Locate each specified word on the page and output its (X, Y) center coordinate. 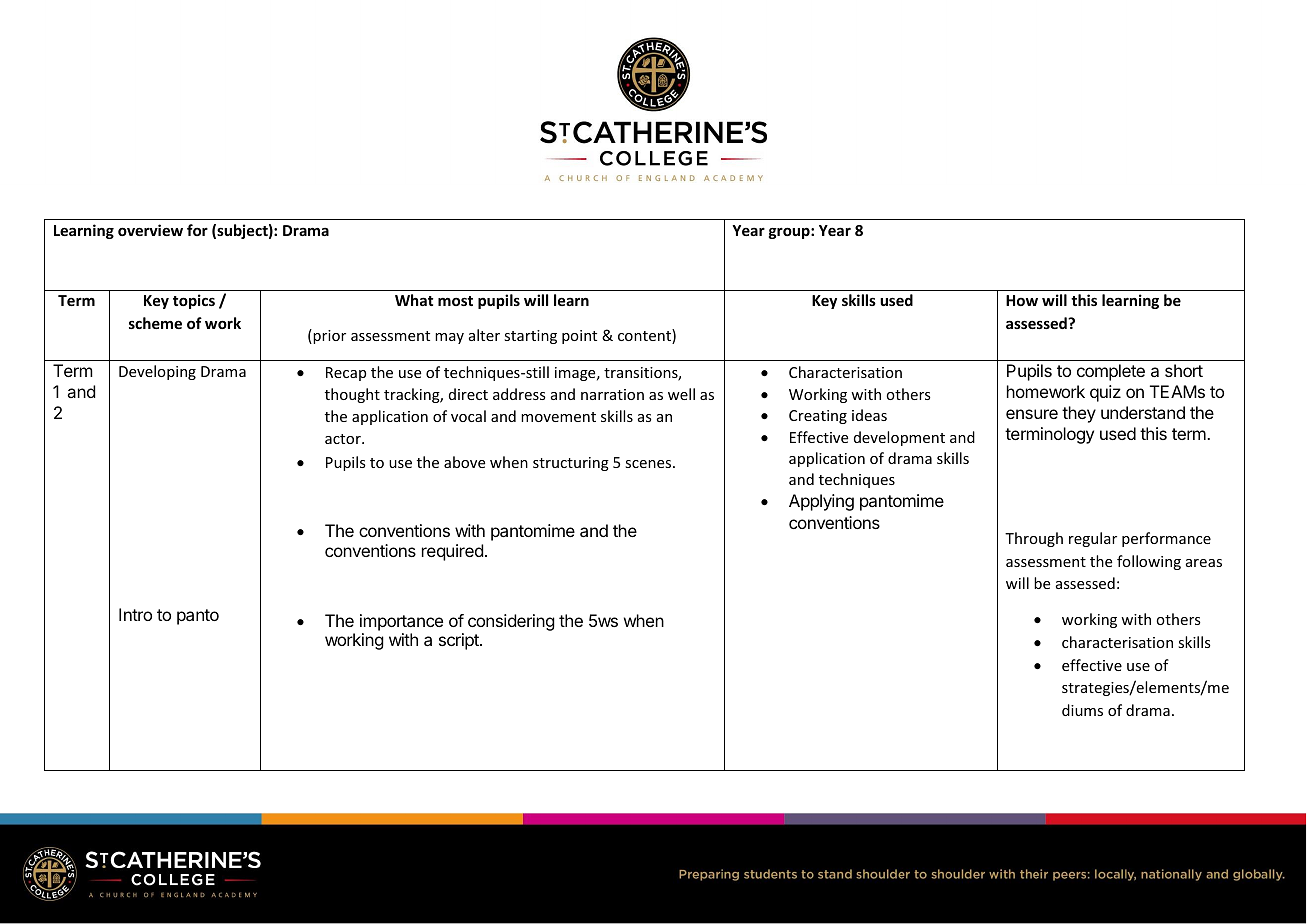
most (455, 301)
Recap (346, 374)
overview (150, 230)
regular (1093, 539)
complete (1111, 372)
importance (401, 622)
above (464, 462)
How (1022, 300)
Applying (821, 502)
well (681, 394)
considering (511, 622)
